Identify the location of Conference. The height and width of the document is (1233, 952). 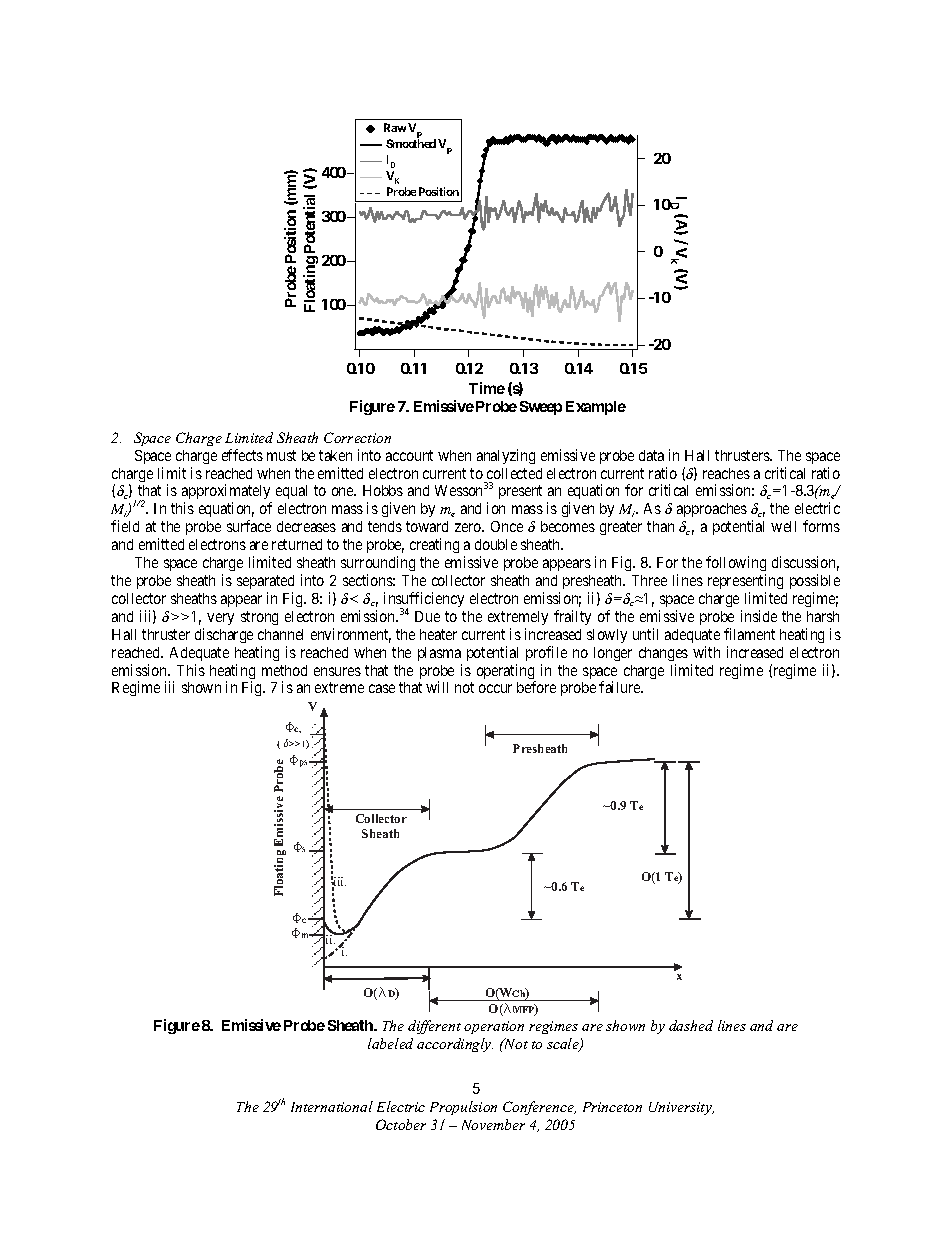
(539, 1108).
